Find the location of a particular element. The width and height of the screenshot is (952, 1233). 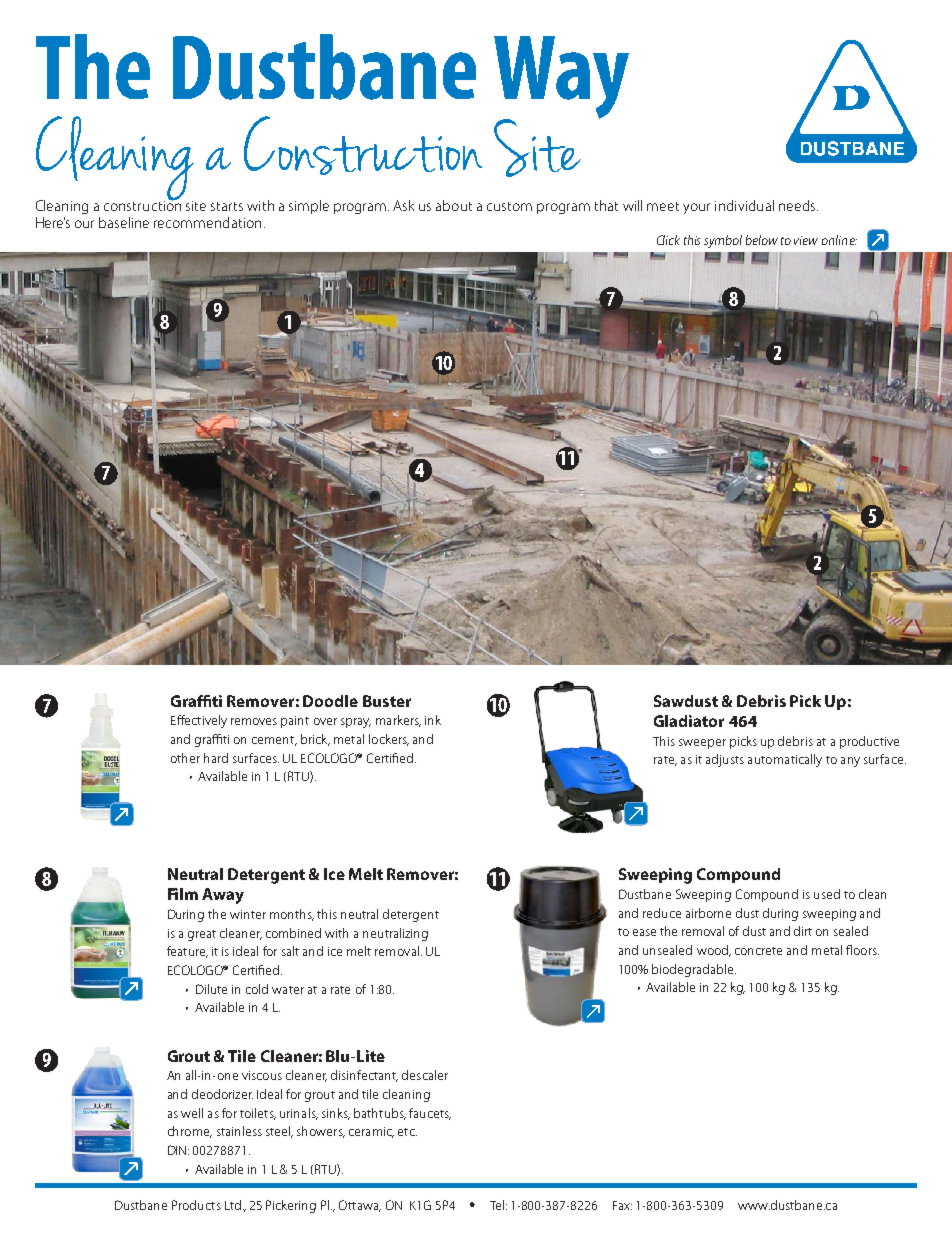

concrete is located at coordinates (758, 951).
